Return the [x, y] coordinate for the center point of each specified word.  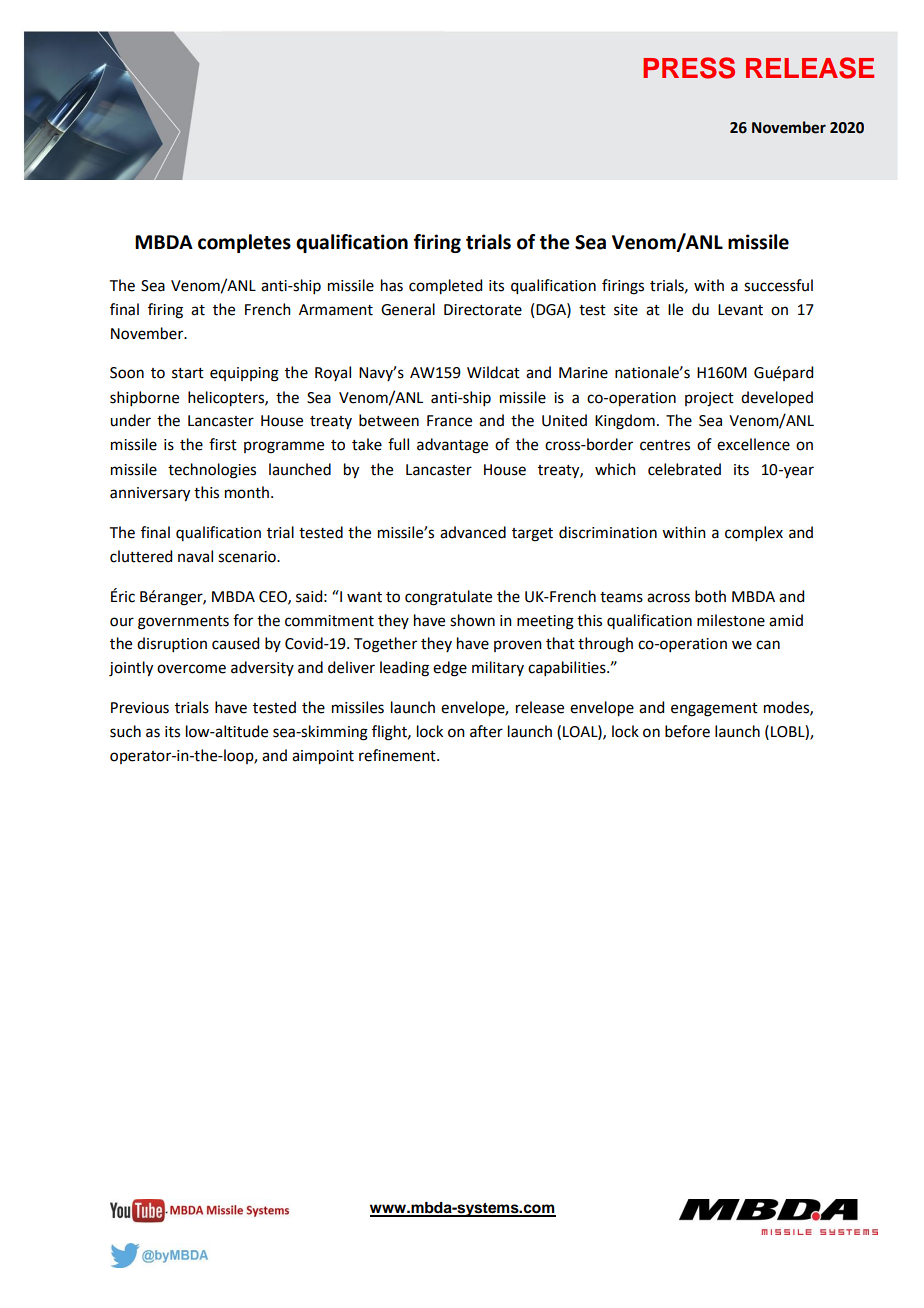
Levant [740, 310]
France [449, 421]
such [125, 731]
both [710, 596]
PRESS [689, 68]
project [709, 399]
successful [778, 285]
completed [445, 287]
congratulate [448, 598]
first [223, 444]
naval [195, 556]
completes [244, 243]
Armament [336, 310]
